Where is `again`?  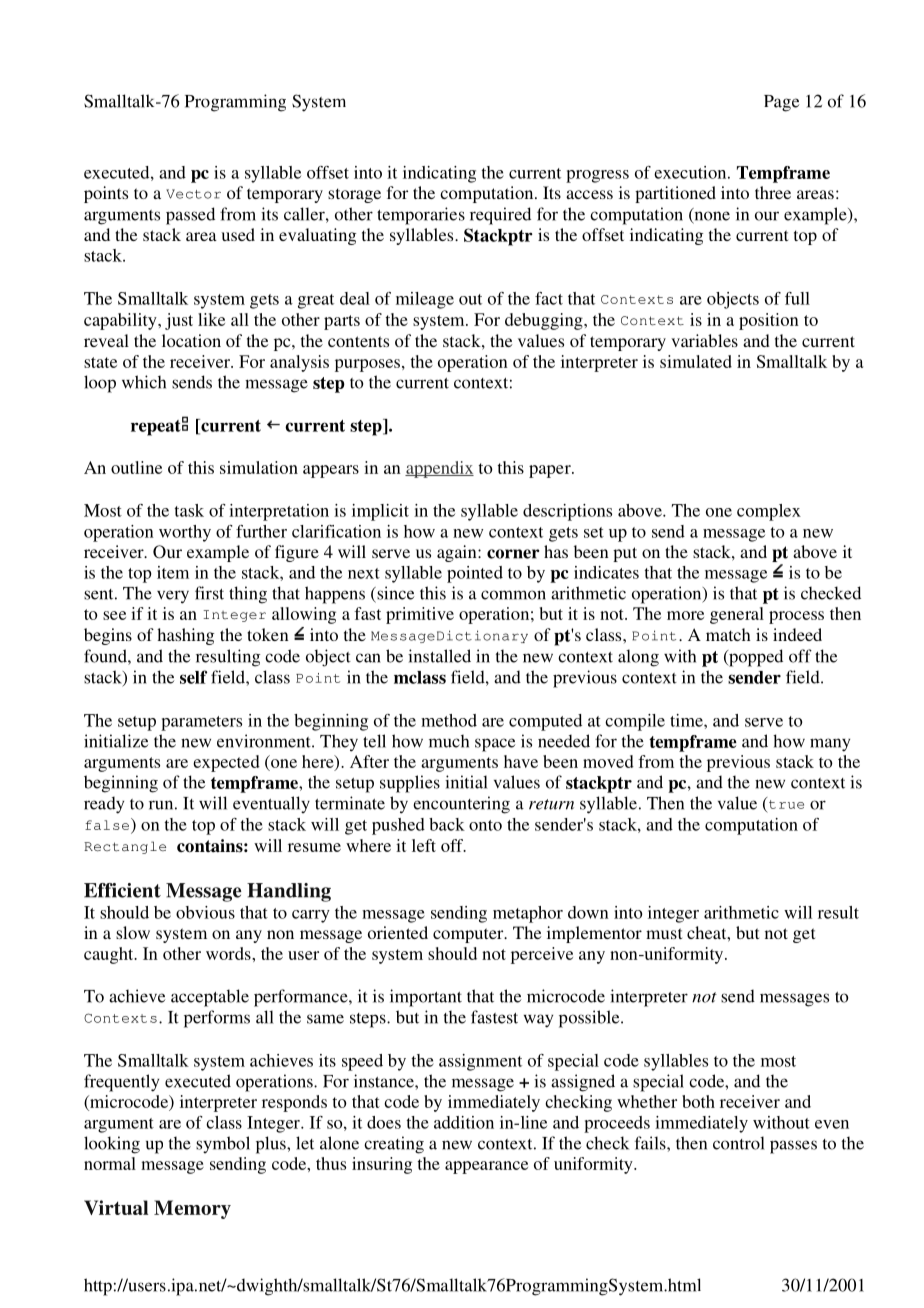
again is located at coordinates (458, 553).
